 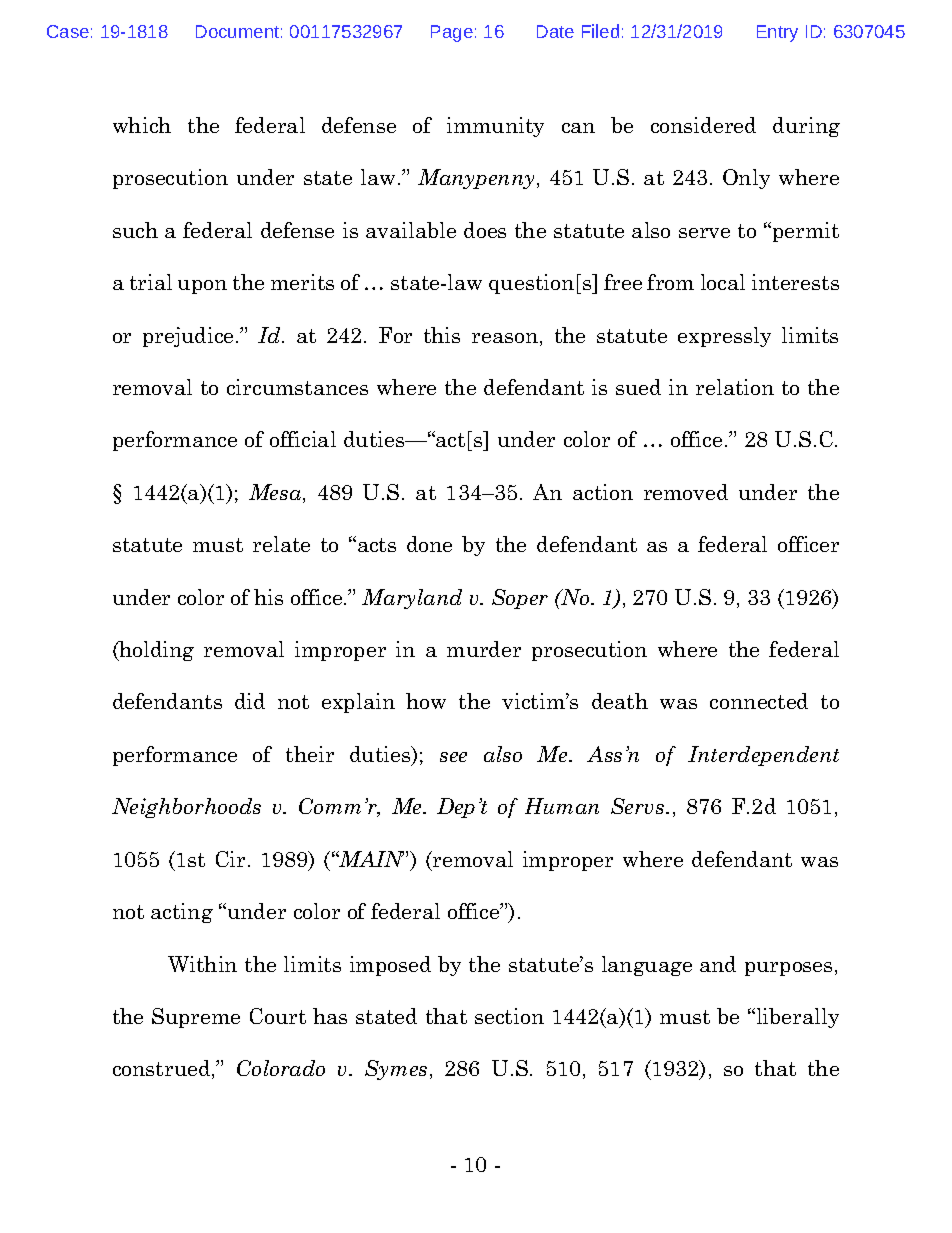 I want to click on done, so click(x=429, y=544).
